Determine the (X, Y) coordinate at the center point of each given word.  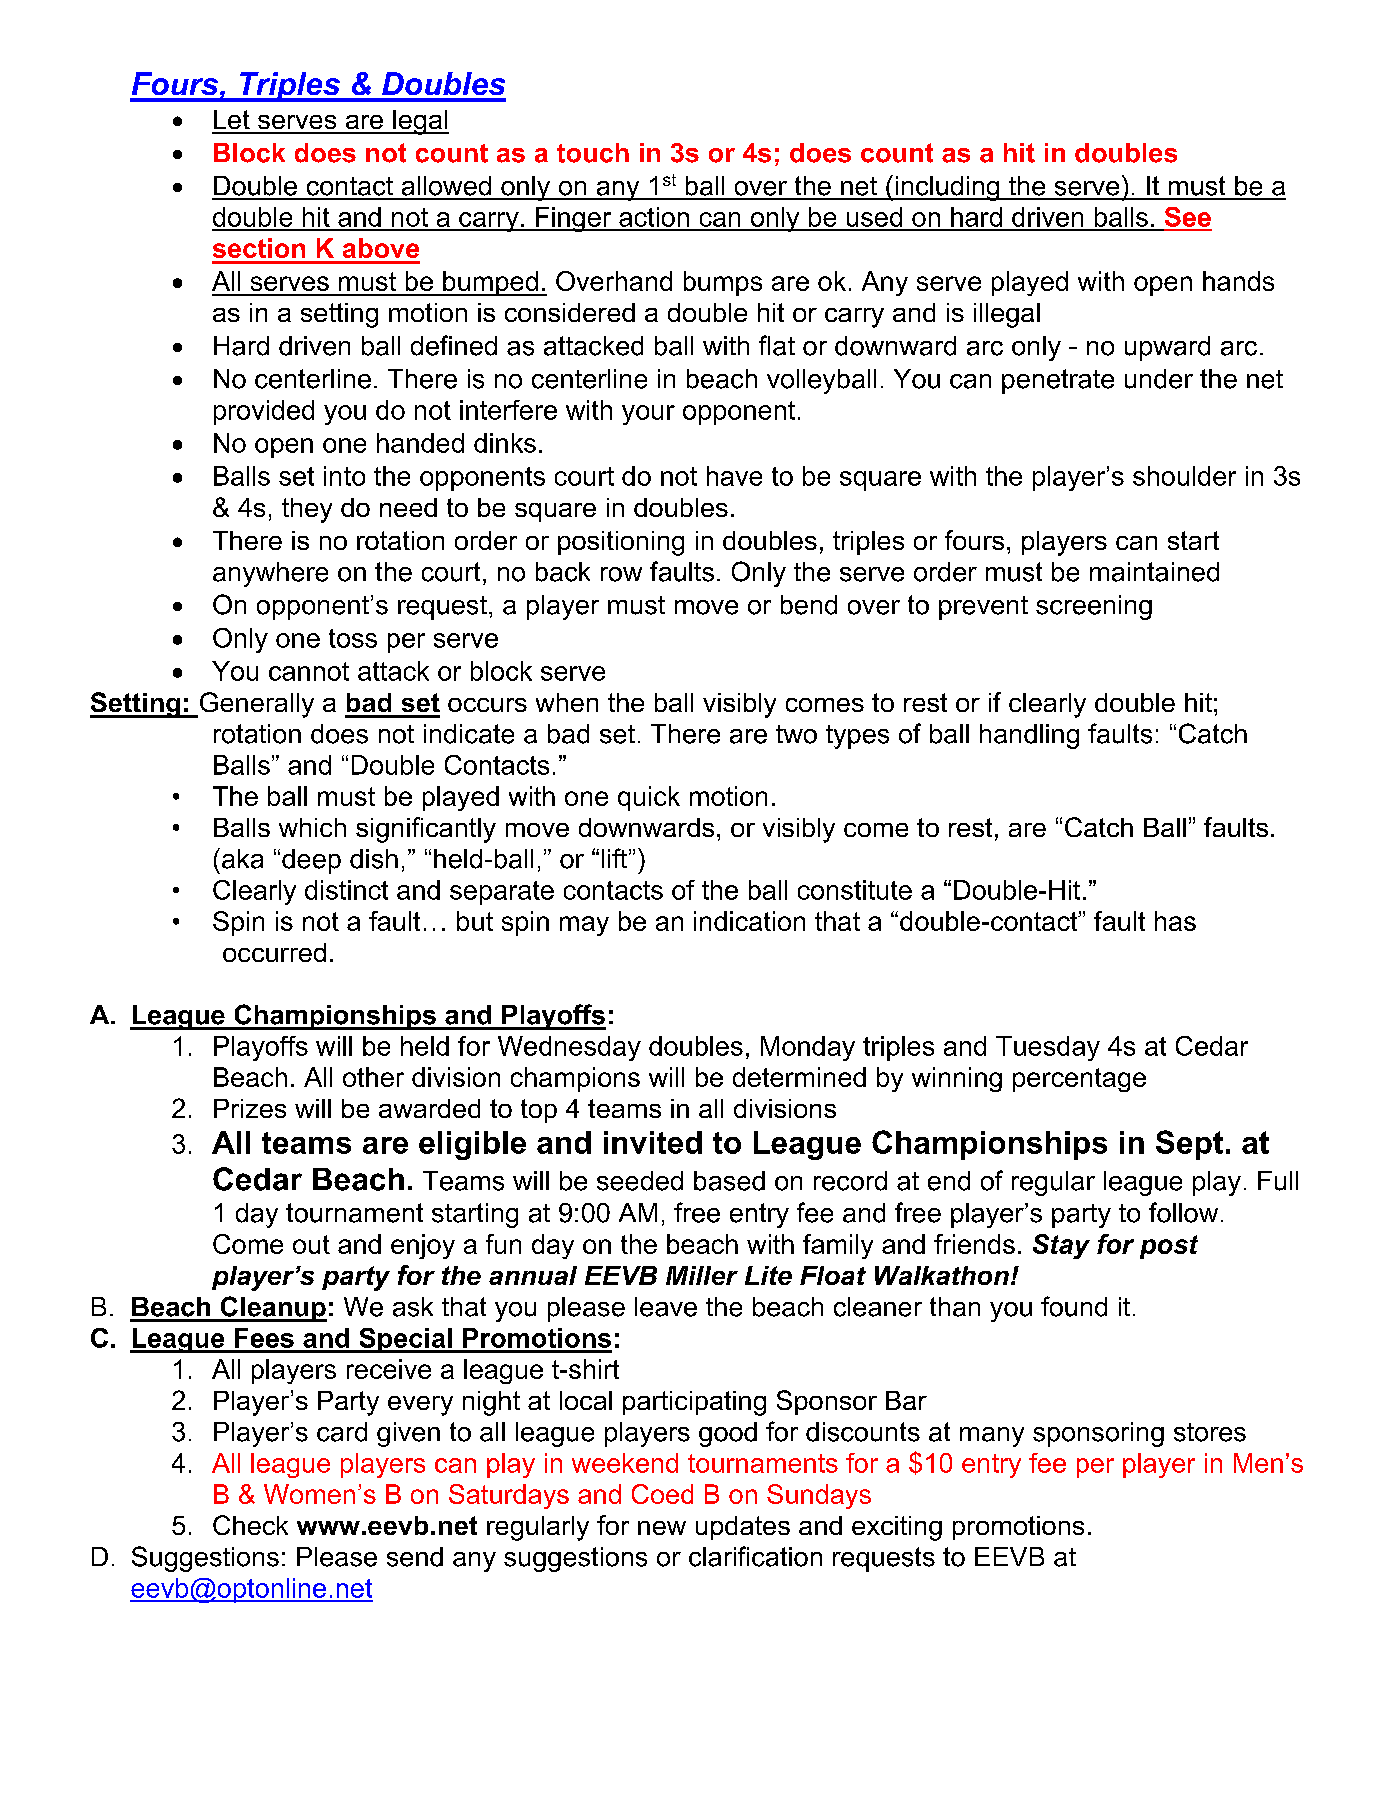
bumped (490, 283)
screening (1094, 607)
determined (799, 1077)
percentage (1079, 1080)
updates (743, 1528)
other (373, 1077)
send (415, 1557)
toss (353, 638)
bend (809, 605)
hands (1238, 281)
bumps (723, 283)
